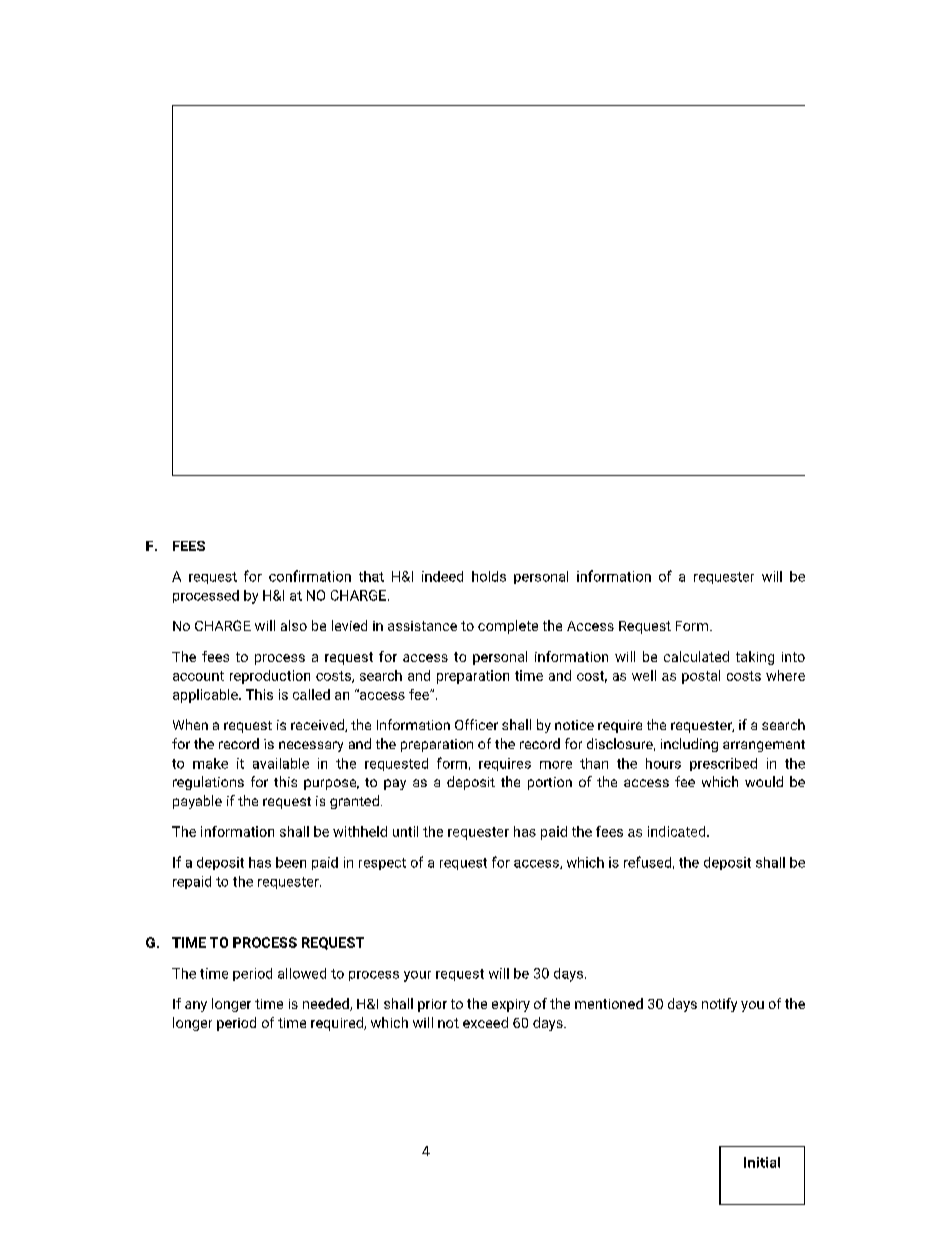  I want to click on including, so click(689, 745).
